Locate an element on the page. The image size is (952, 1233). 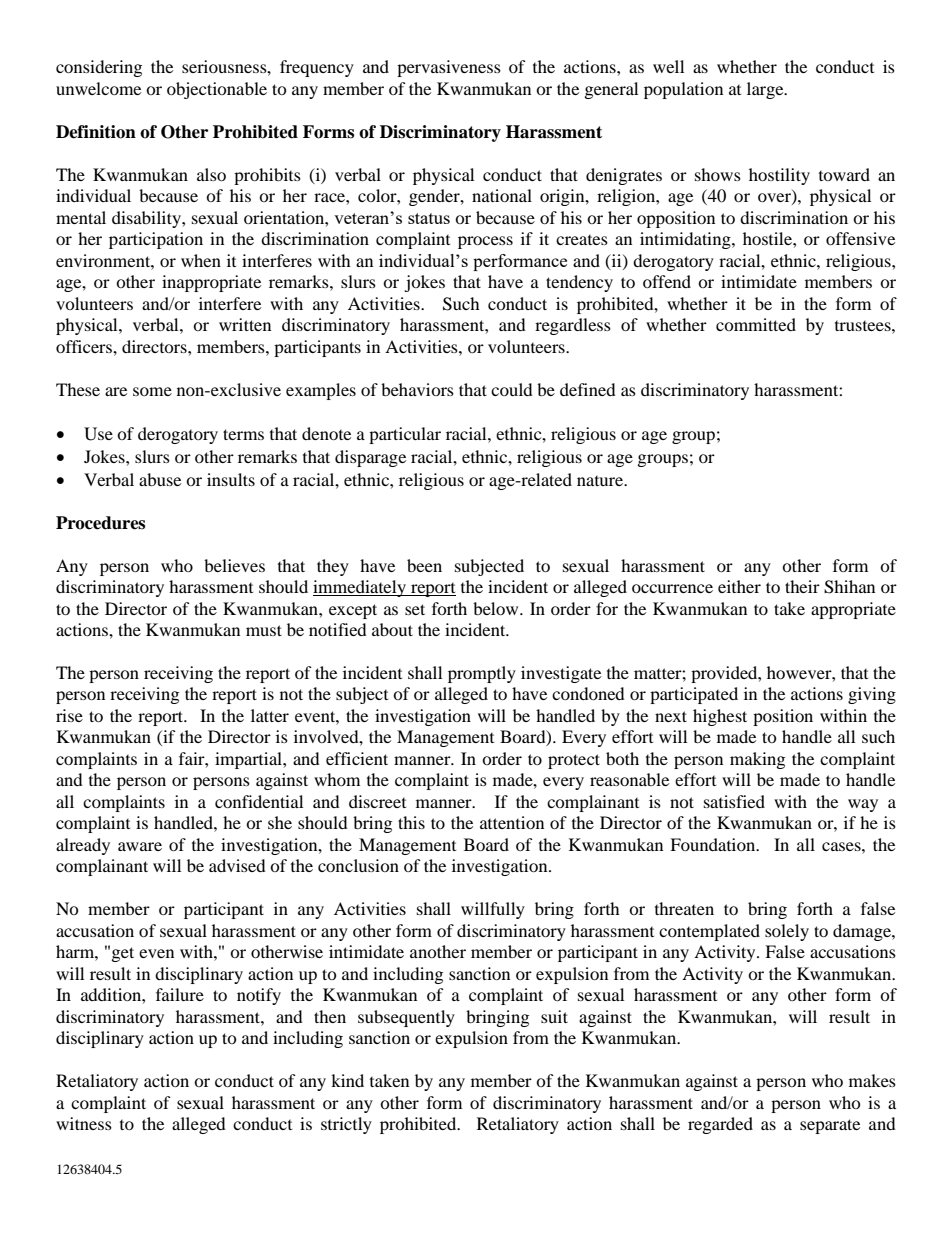
pervasiveness is located at coordinates (449, 68).
